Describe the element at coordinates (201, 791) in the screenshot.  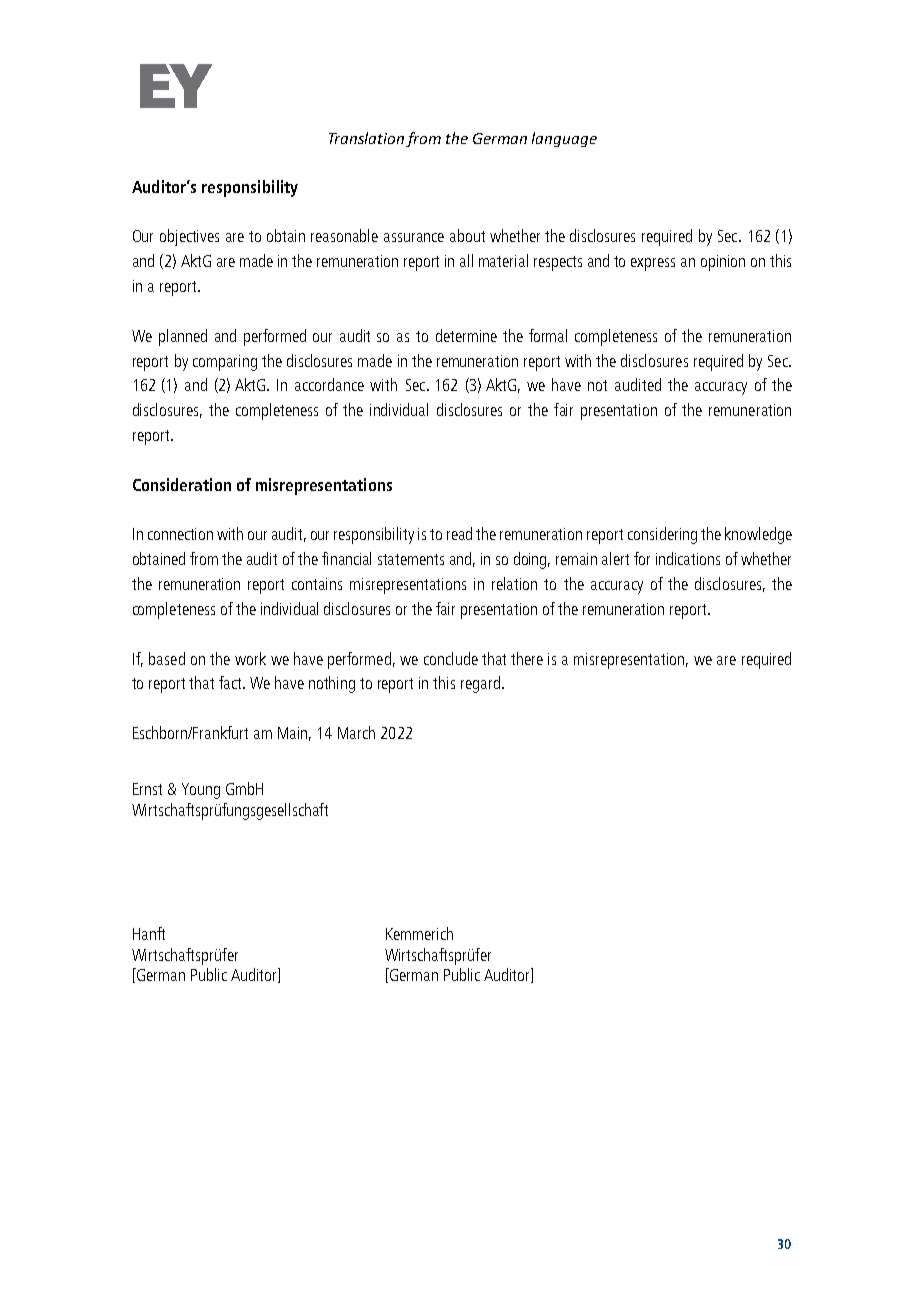
I see `Young` at that location.
